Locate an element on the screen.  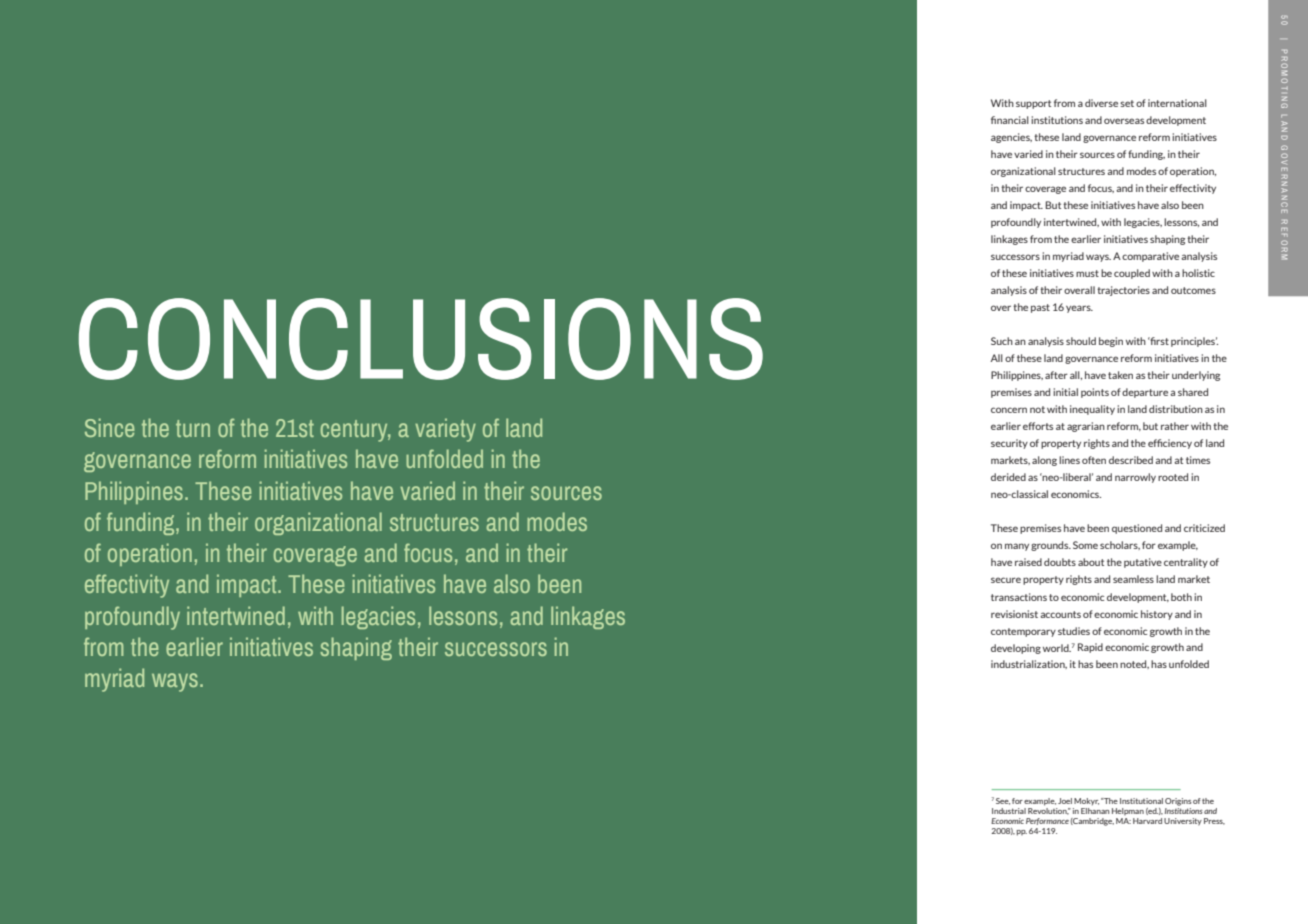
See is located at coordinates (1003, 801).
